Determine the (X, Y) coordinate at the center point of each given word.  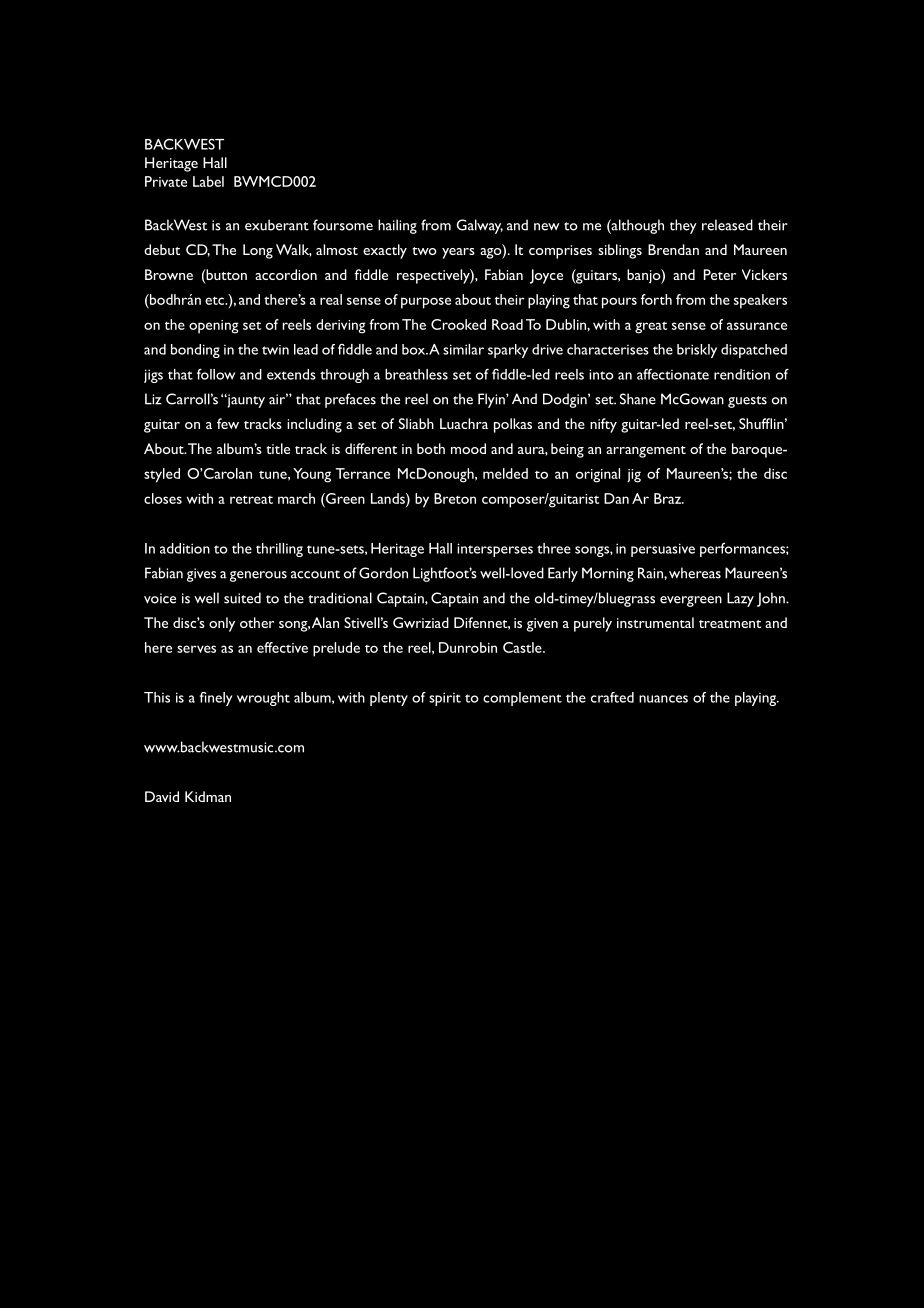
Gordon (383, 573)
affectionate (673, 374)
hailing (397, 226)
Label (208, 181)
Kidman (208, 796)
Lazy (740, 599)
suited (242, 598)
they (683, 226)
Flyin (492, 400)
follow (216, 374)
